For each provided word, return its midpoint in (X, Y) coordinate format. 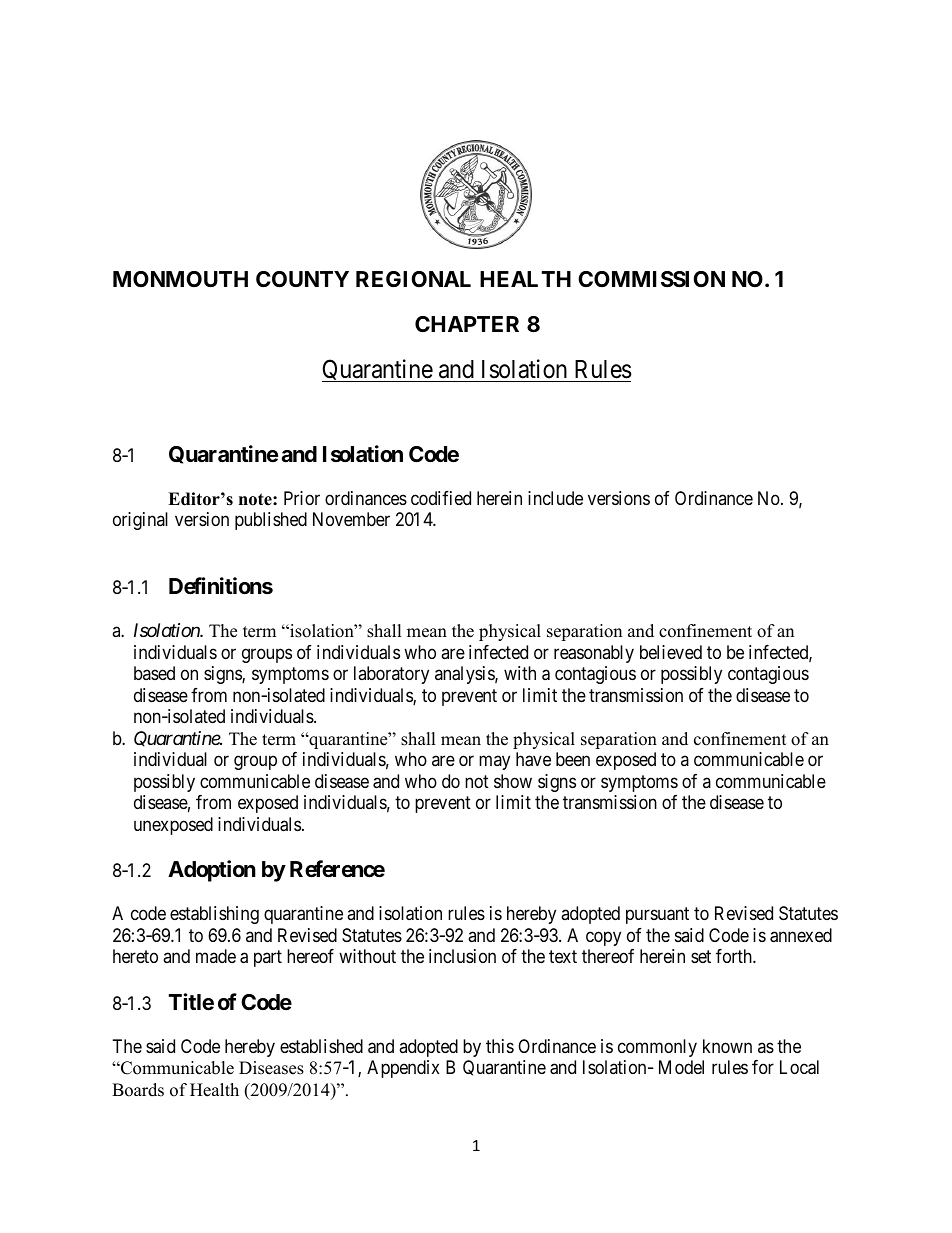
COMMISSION (651, 279)
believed (671, 652)
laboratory (391, 675)
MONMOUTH (180, 279)
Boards (138, 1090)
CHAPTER (467, 324)
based (154, 673)
